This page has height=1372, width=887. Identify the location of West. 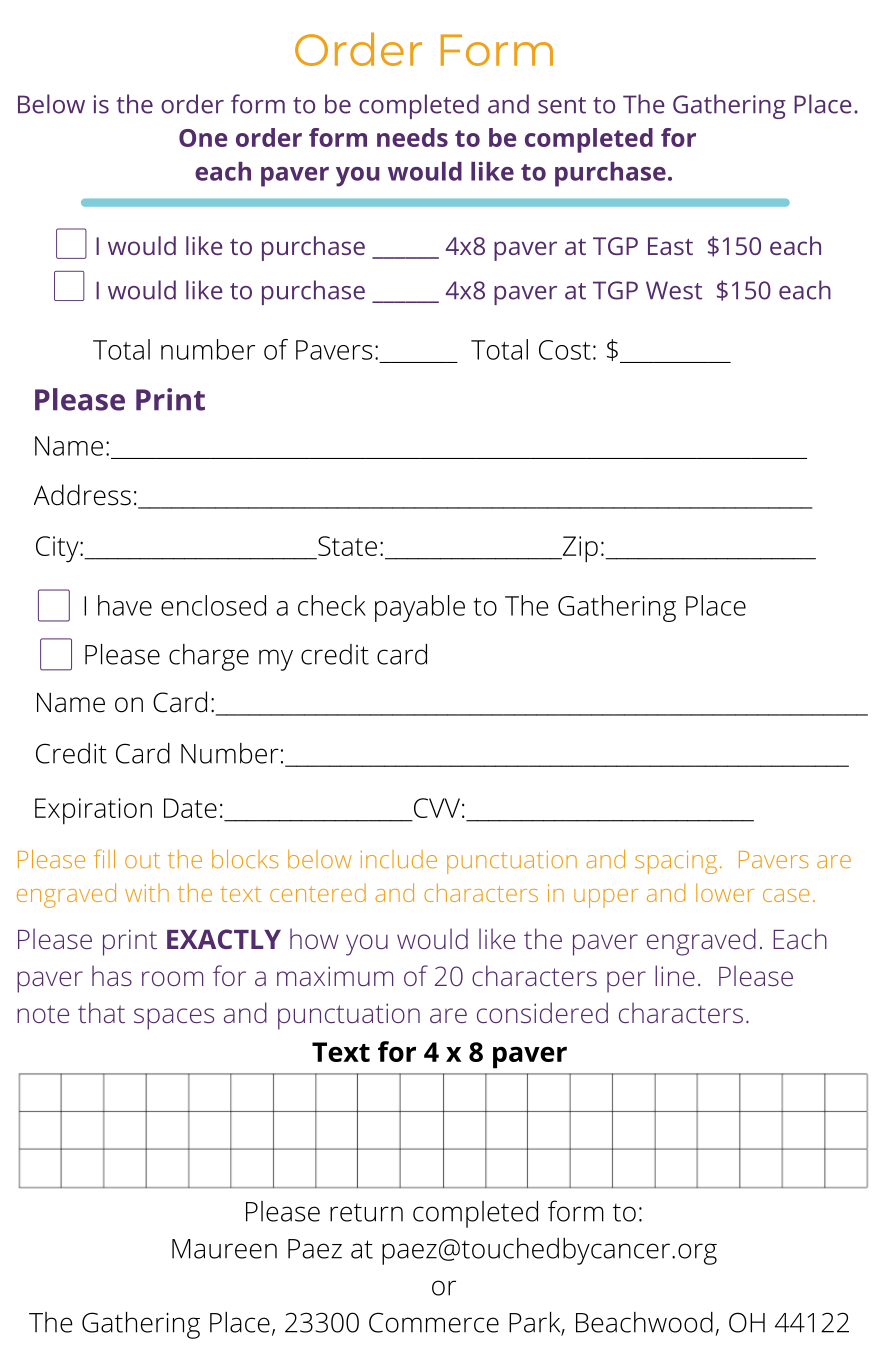
(674, 290).
